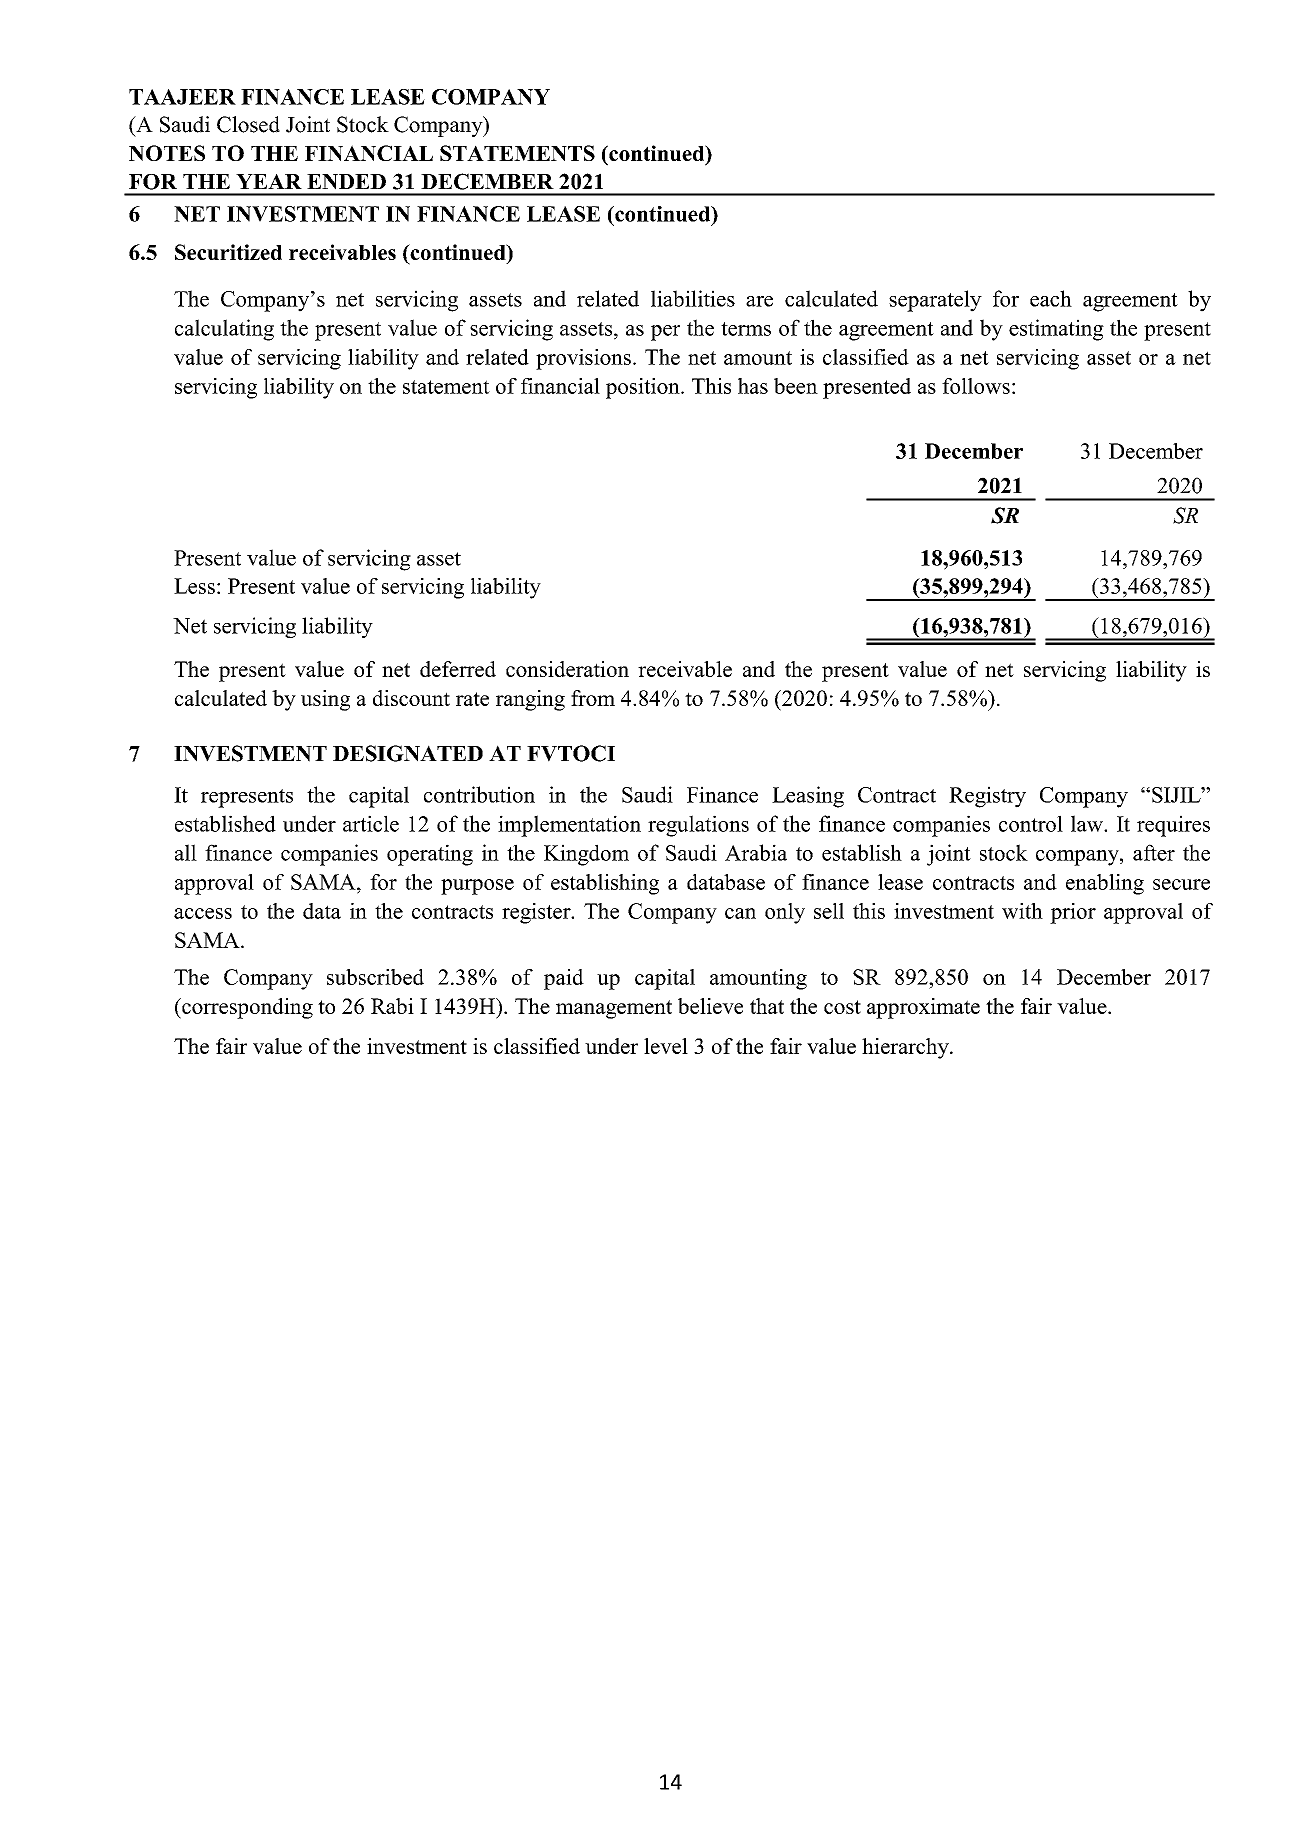 The image size is (1299, 1837). Describe the element at coordinates (269, 181) in the screenshot. I see `YEAR` at that location.
